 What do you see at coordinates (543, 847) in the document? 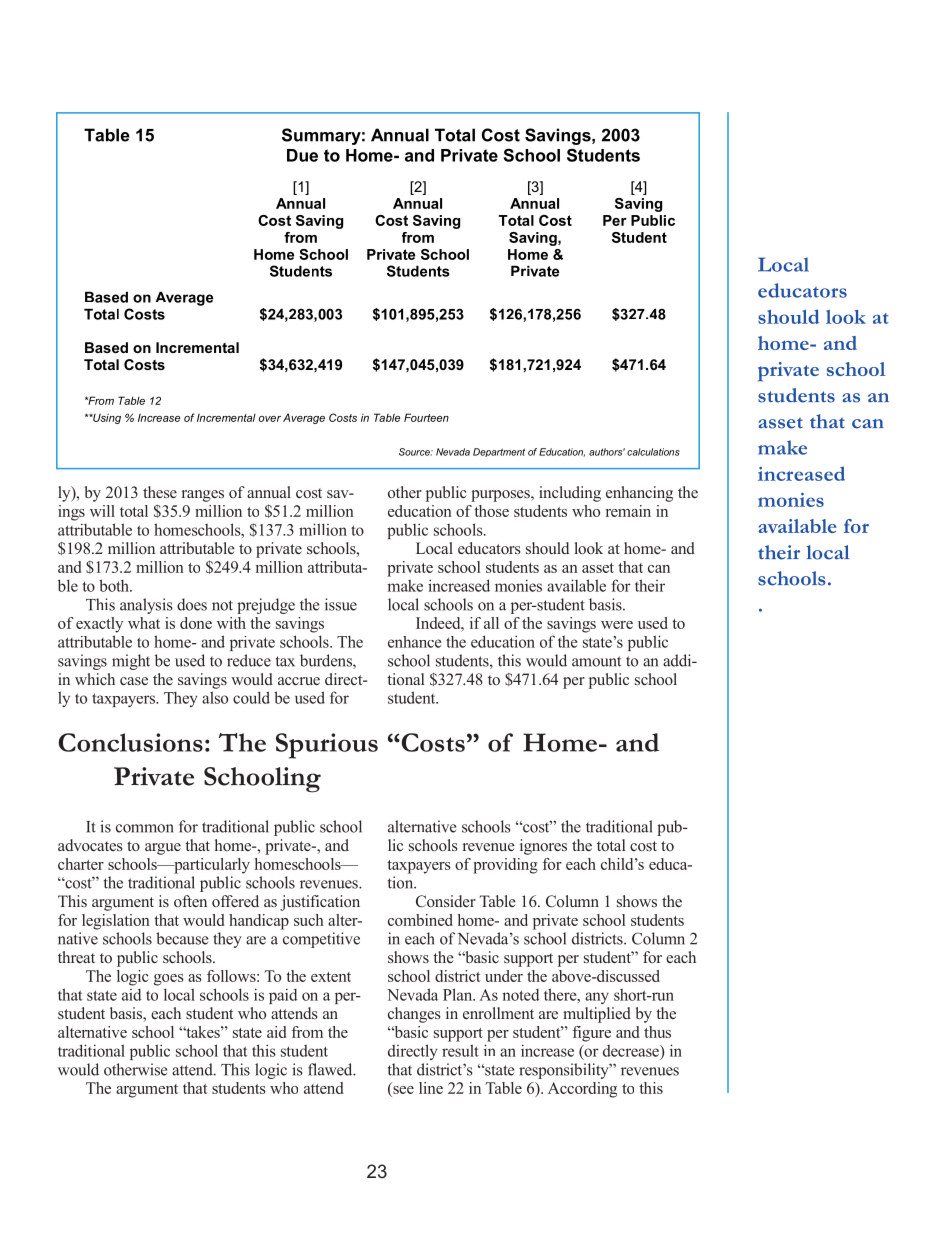
I see `ignores` at bounding box center [543, 847].
